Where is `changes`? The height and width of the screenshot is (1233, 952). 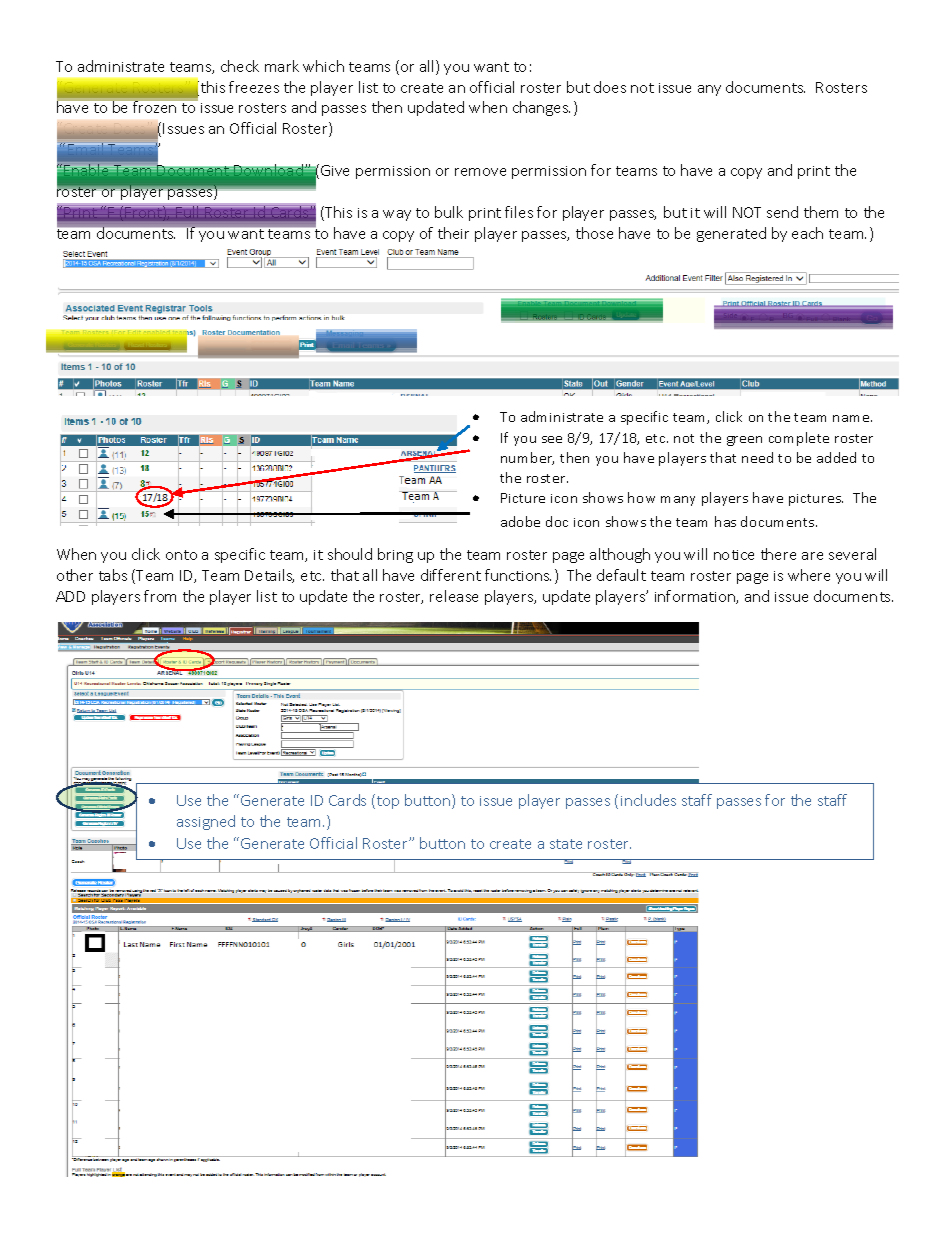 changes is located at coordinates (541, 108).
